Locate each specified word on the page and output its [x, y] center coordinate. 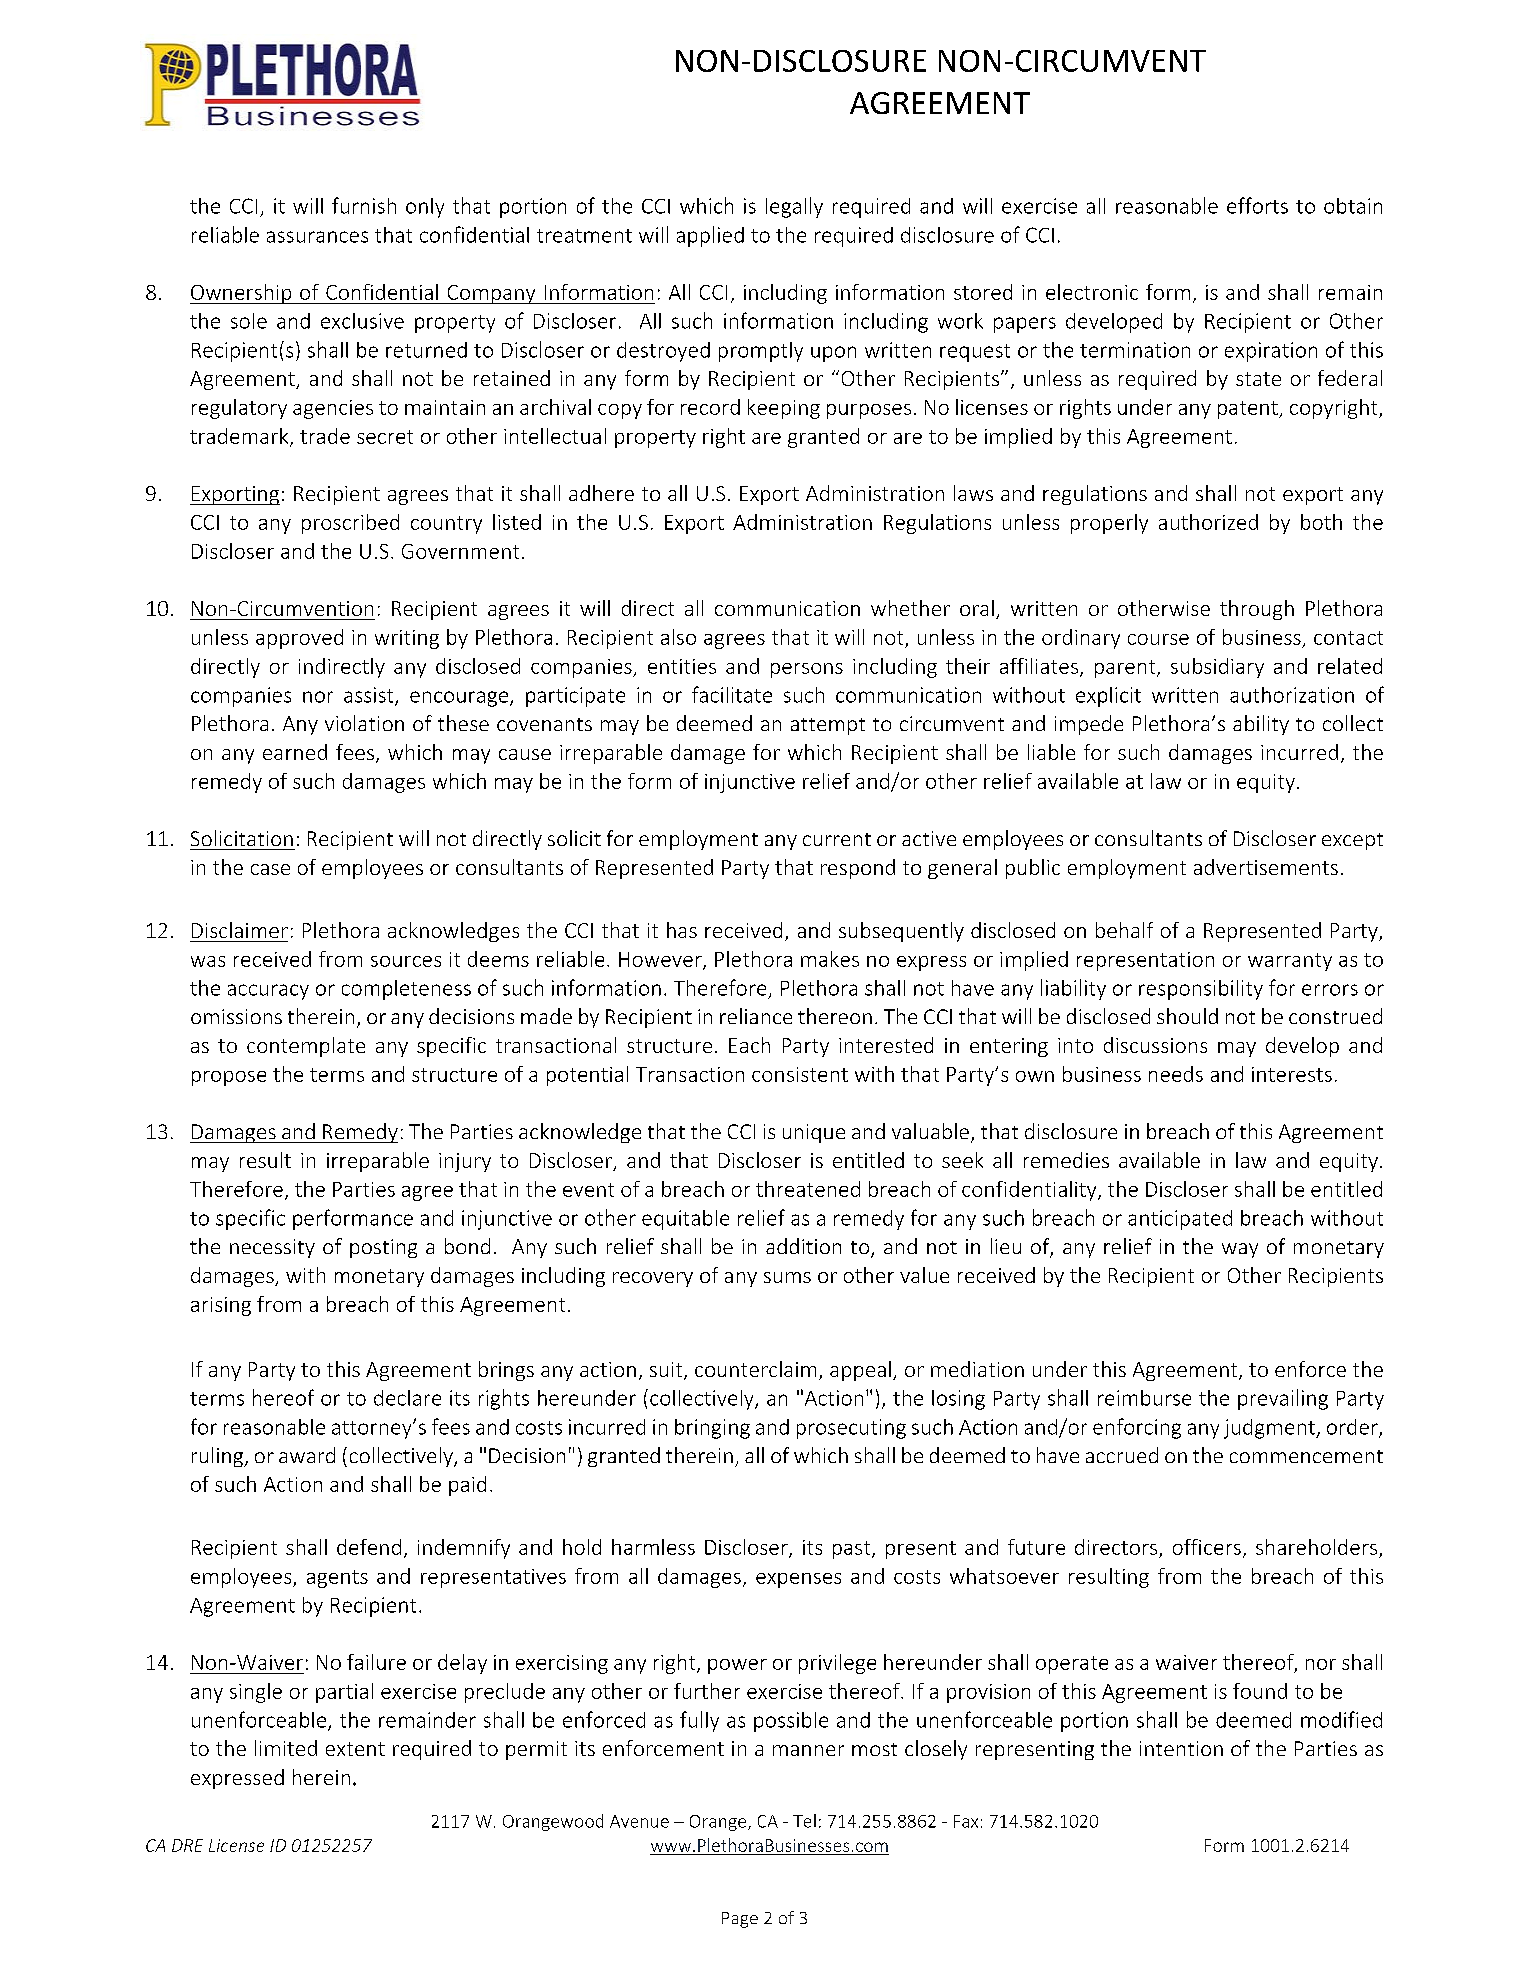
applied [710, 236]
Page [740, 1920]
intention [1181, 1748]
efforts [1257, 205]
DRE [187, 1845]
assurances [317, 237]
